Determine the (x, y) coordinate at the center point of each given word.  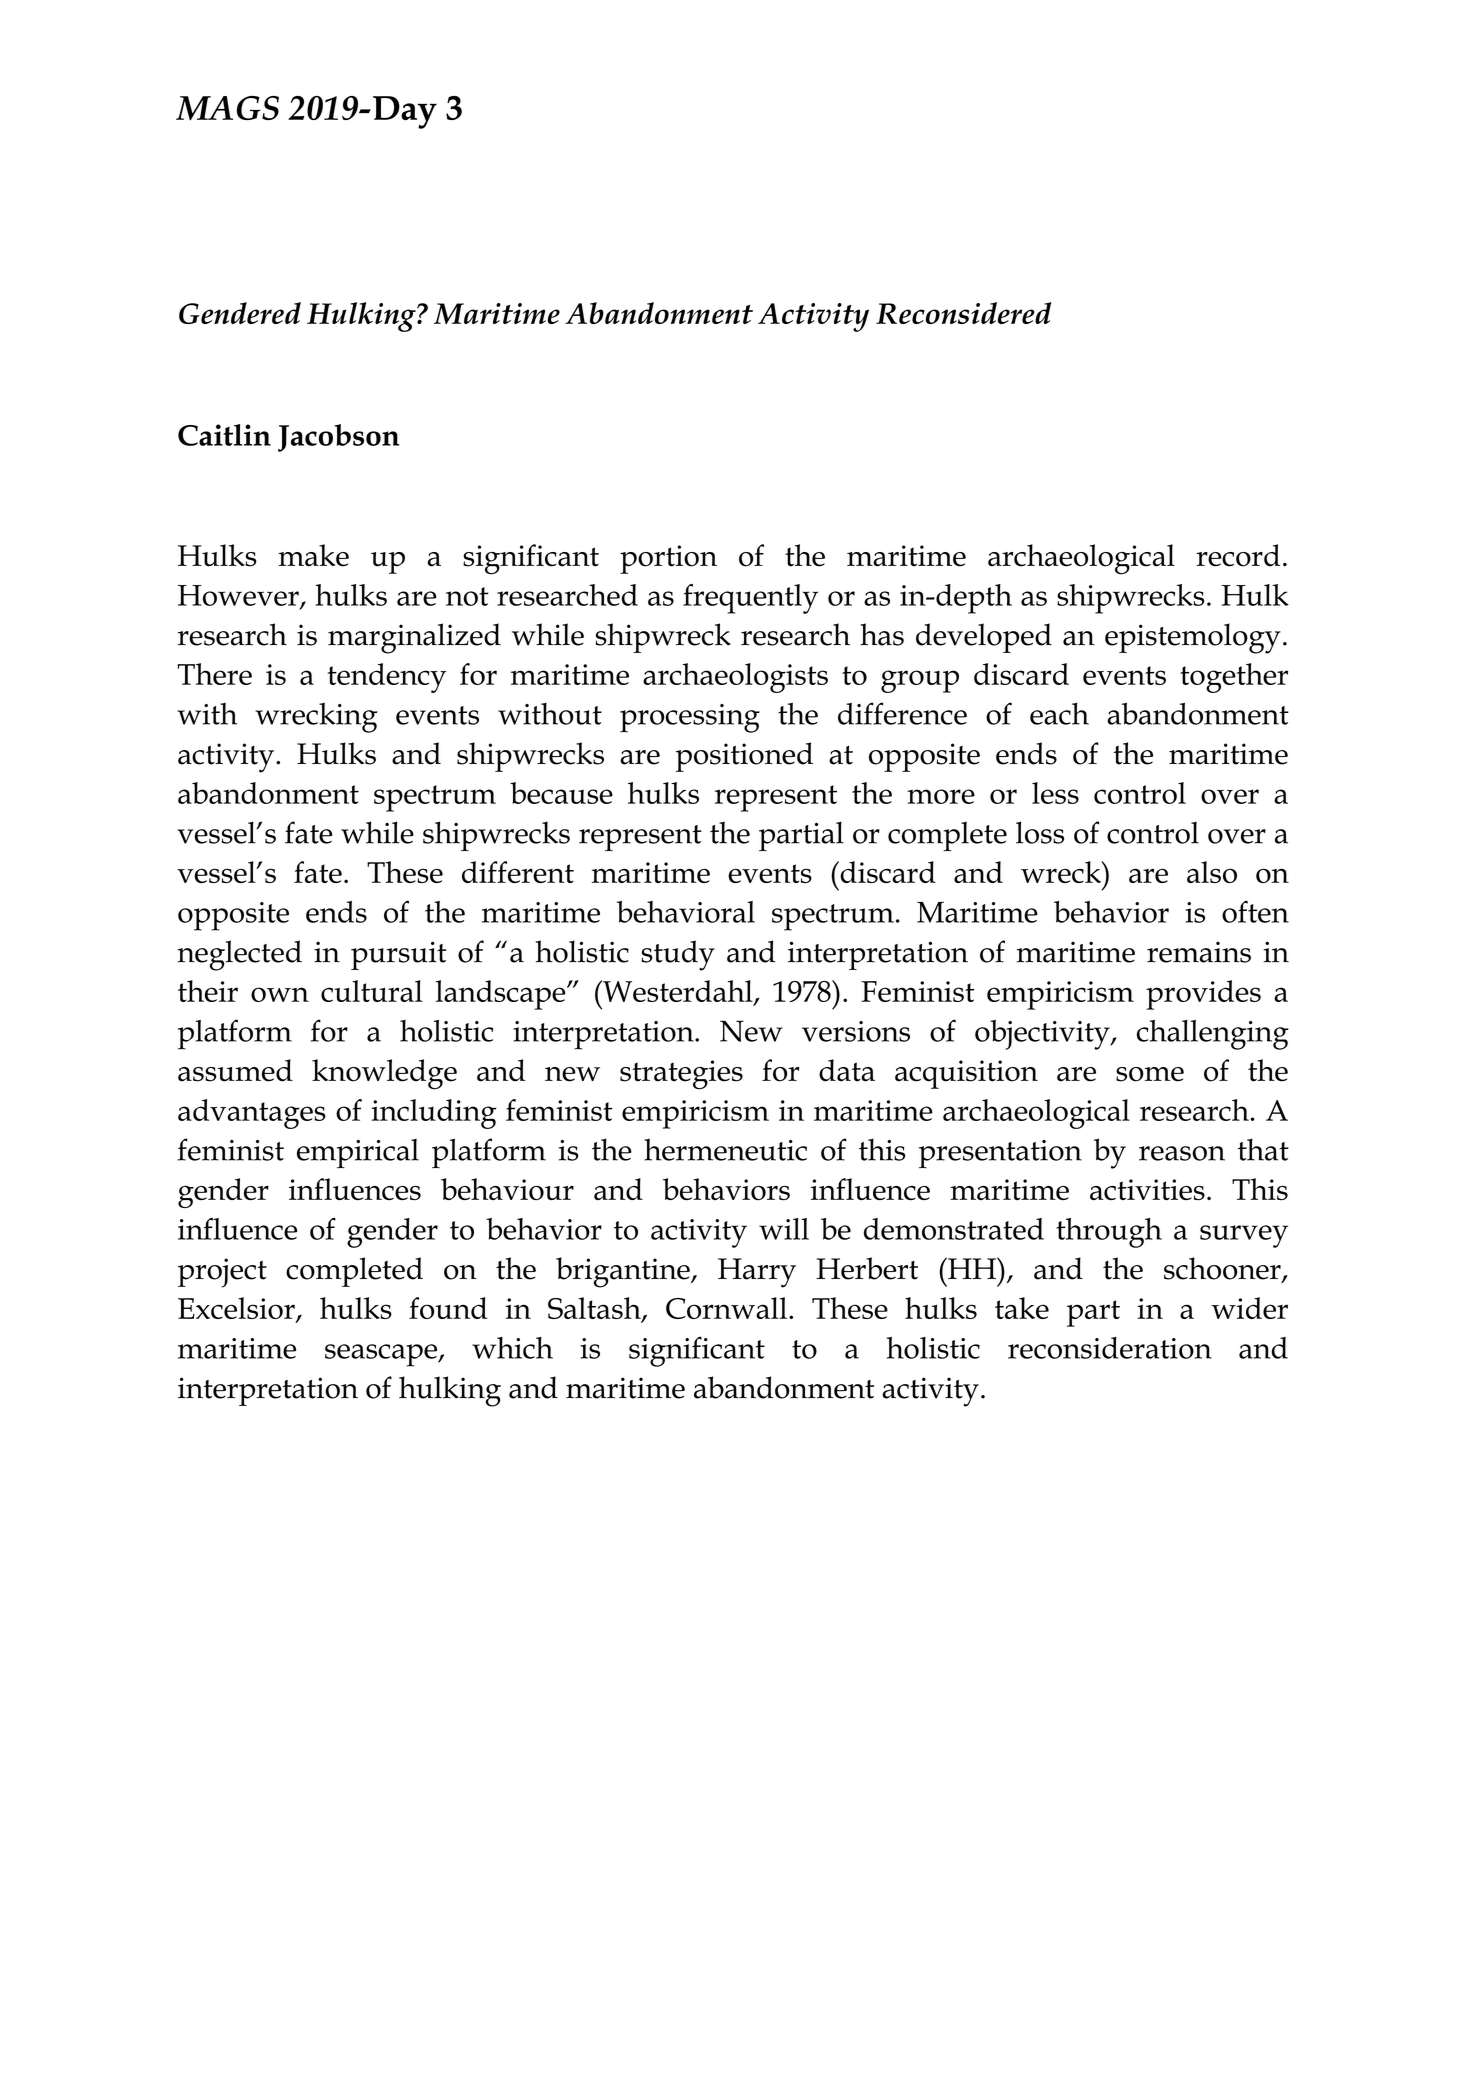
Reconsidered (963, 313)
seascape (382, 1355)
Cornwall (726, 1308)
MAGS (227, 108)
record (1238, 555)
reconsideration (1110, 1348)
